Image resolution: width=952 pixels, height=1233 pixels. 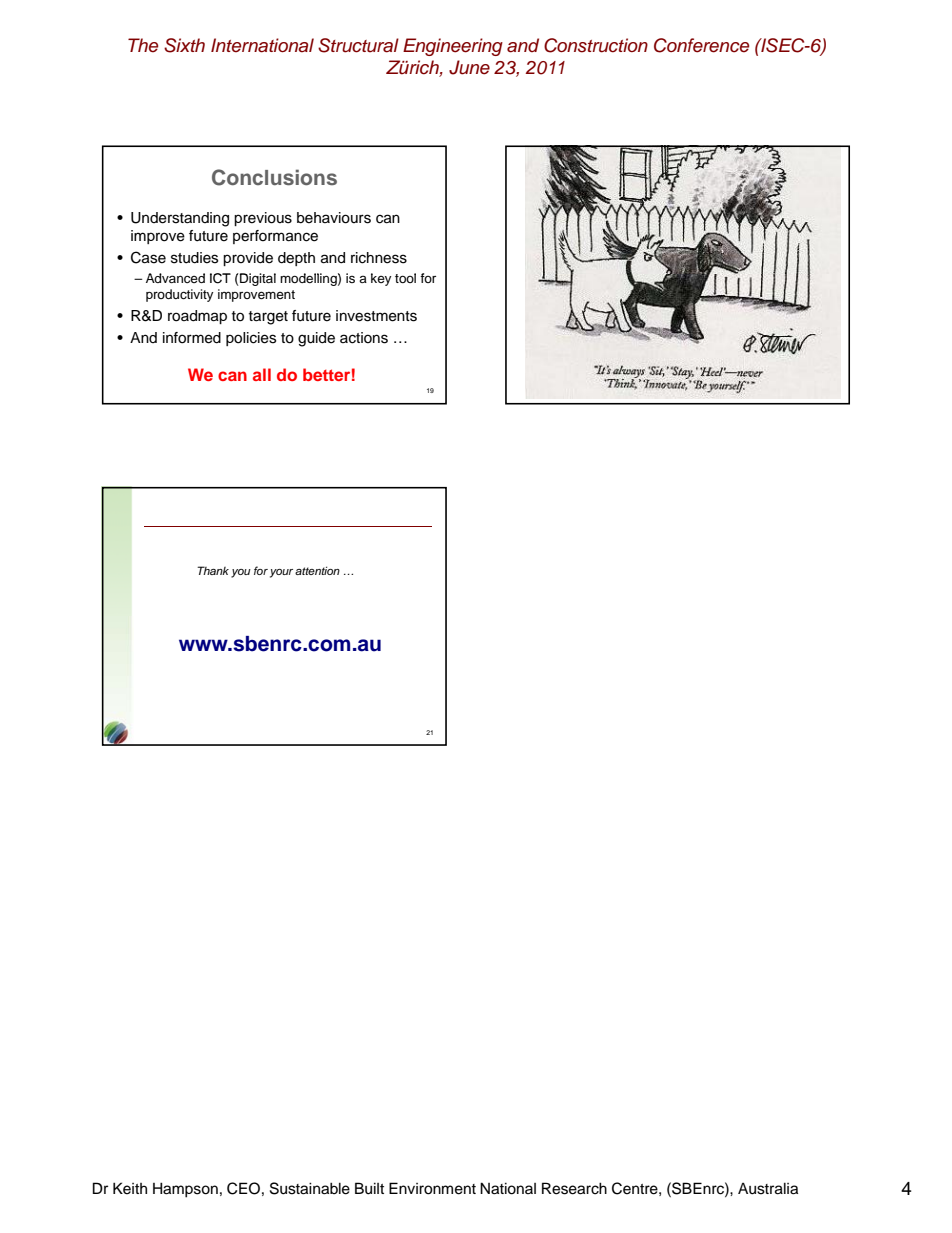 What do you see at coordinates (317, 570) in the screenshot?
I see `attention` at bounding box center [317, 570].
